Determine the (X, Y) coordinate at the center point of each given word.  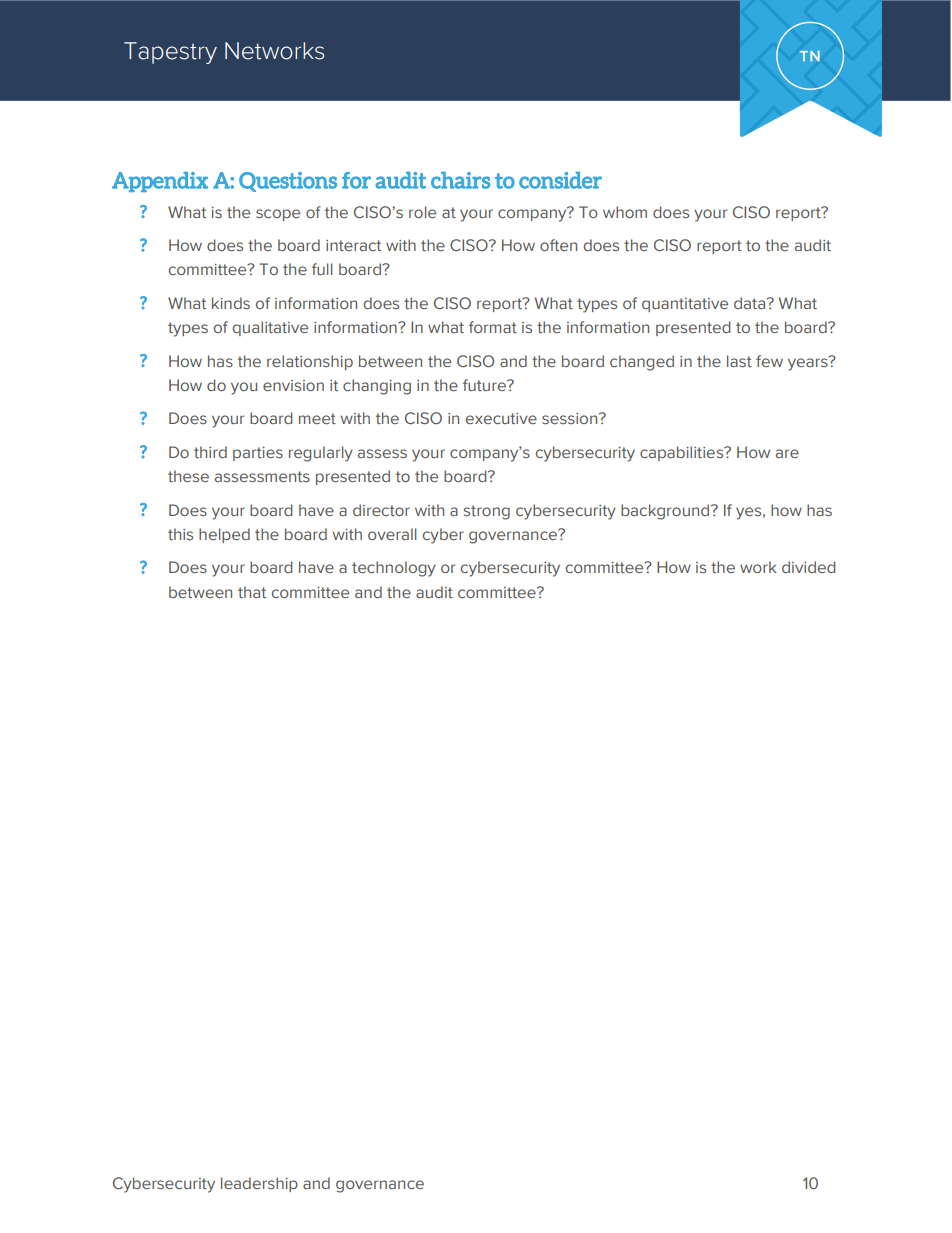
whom (625, 212)
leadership (259, 1184)
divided (808, 567)
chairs (460, 180)
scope (278, 215)
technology (394, 569)
